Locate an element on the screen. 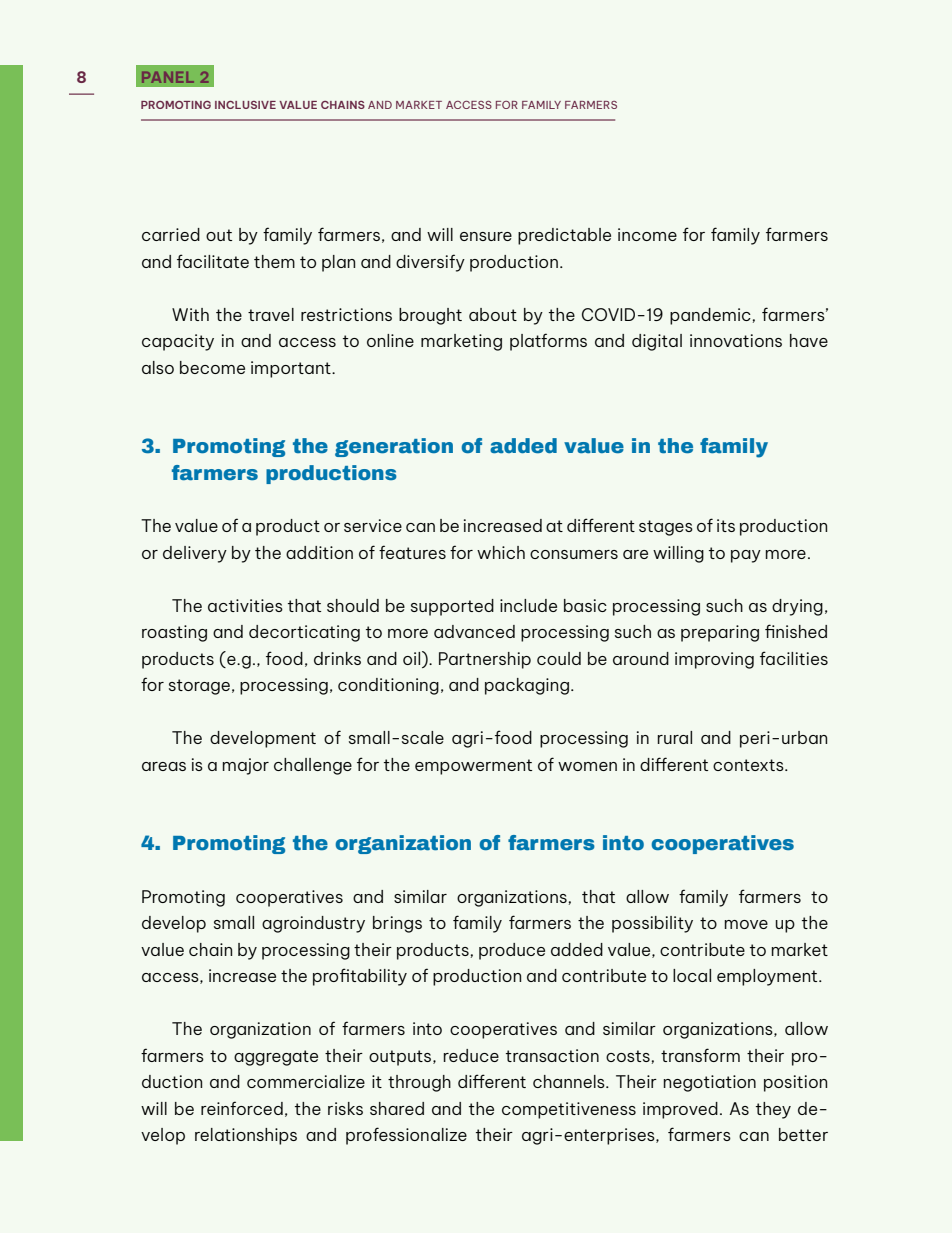 This screenshot has height=1233, width=952. reinforced is located at coordinates (242, 1108).
